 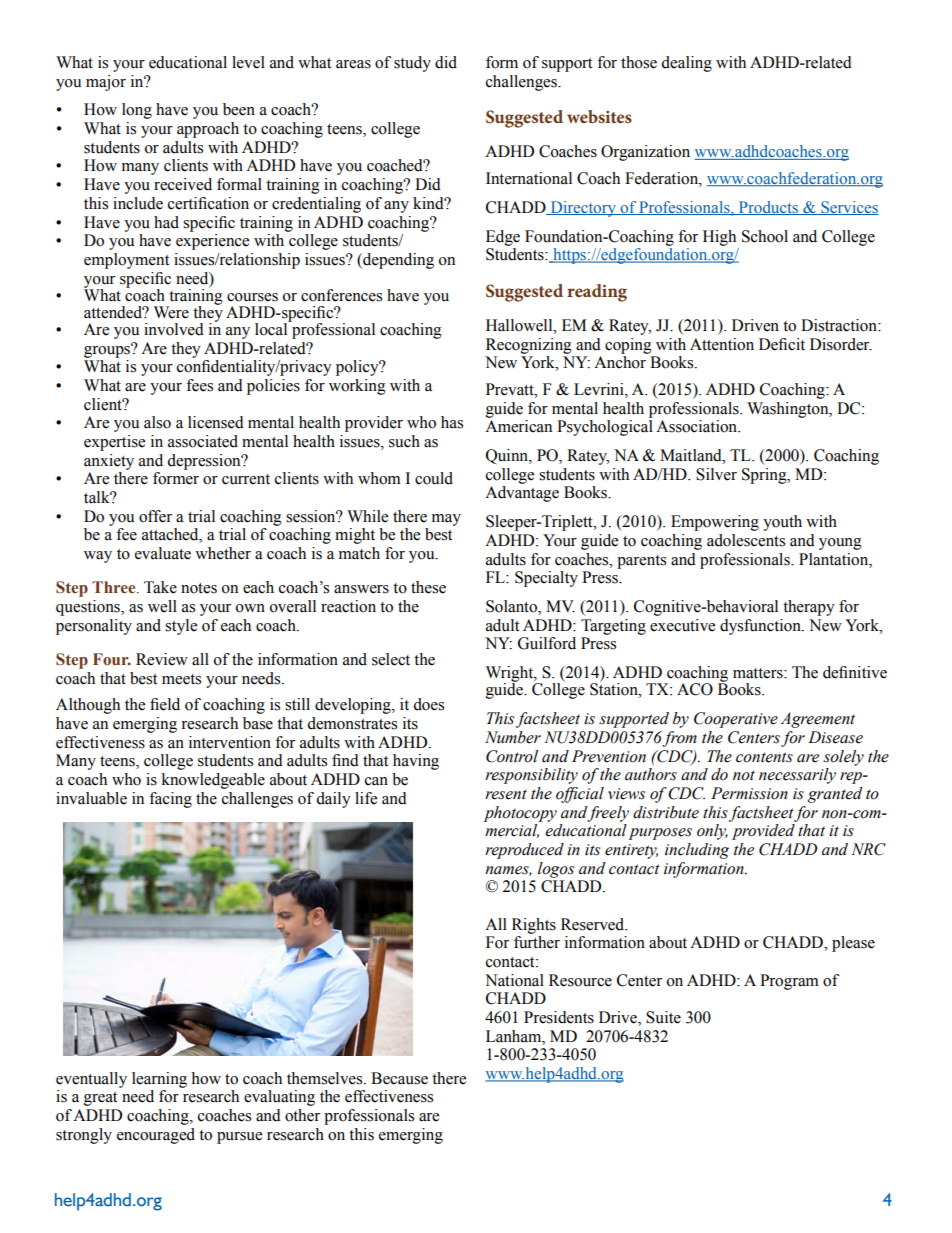 What do you see at coordinates (686, 64) in the screenshot?
I see `dealing` at bounding box center [686, 64].
